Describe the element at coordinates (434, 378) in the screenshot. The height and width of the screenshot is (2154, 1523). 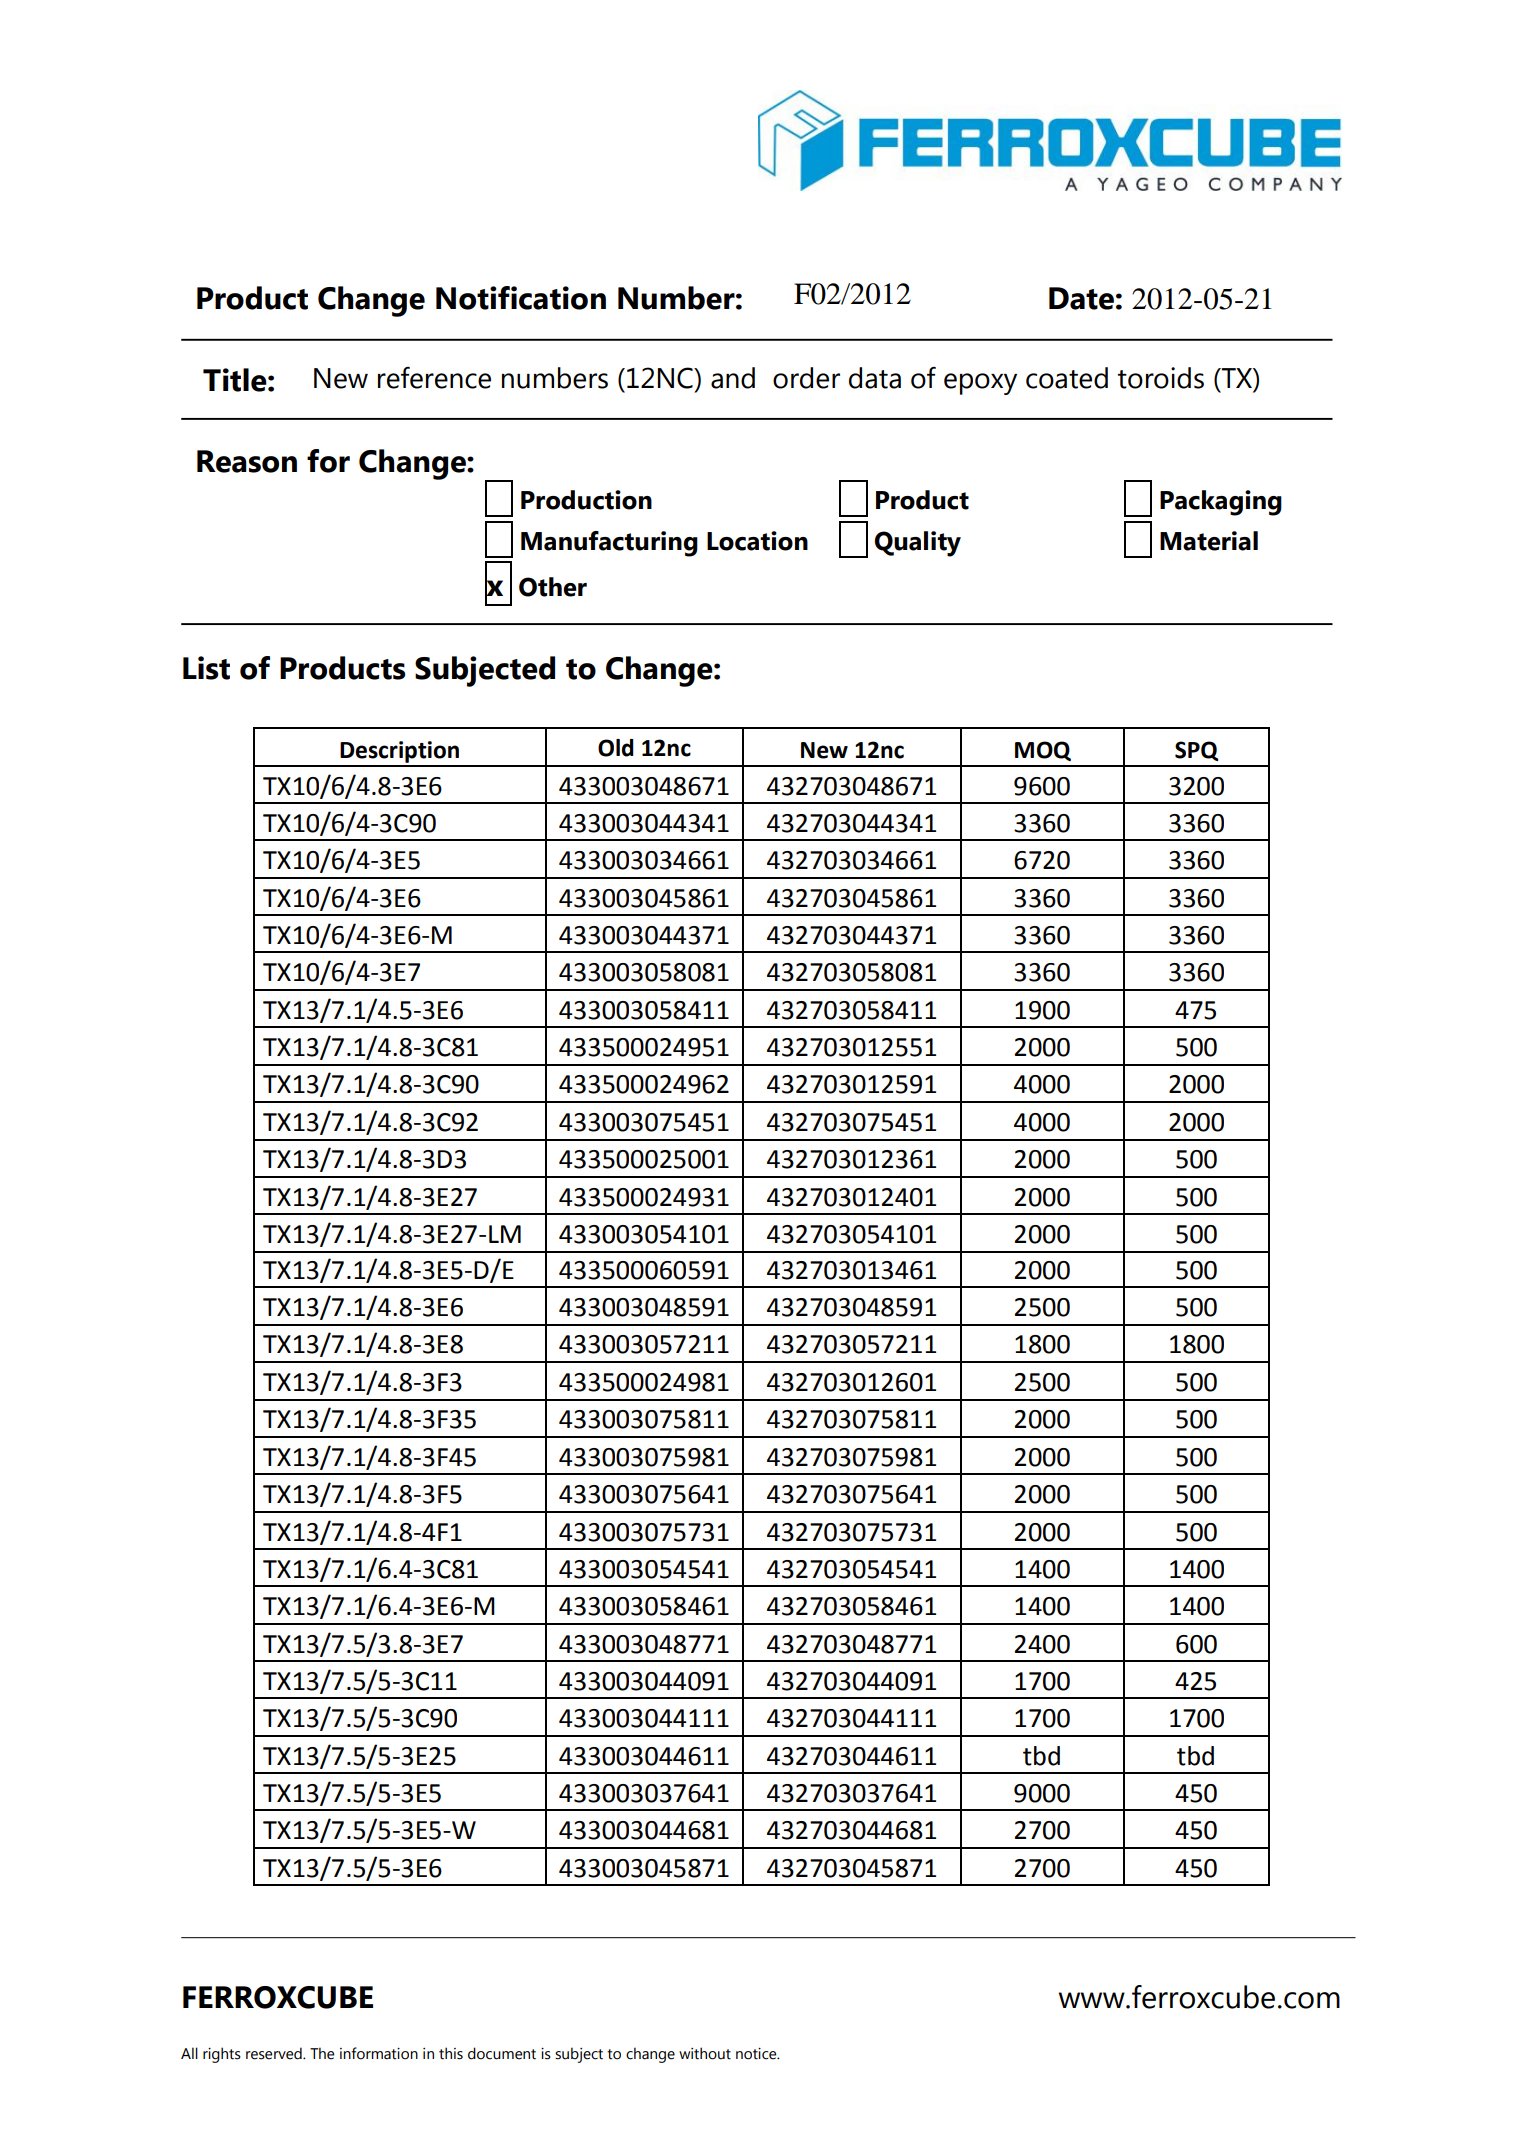
I see `reference` at that location.
